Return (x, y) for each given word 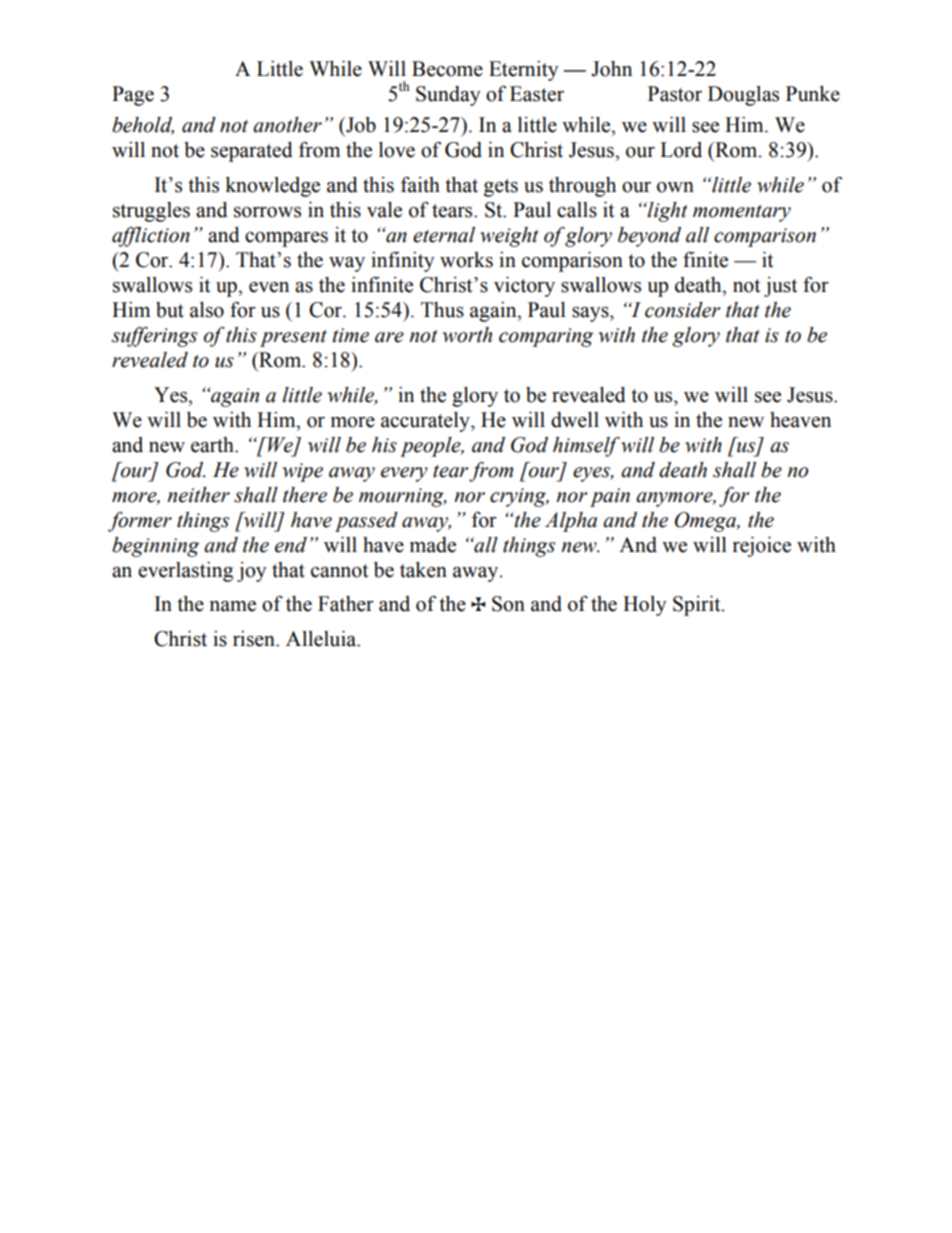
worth (467, 335)
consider (682, 310)
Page (133, 96)
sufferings (154, 336)
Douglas (743, 96)
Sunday (448, 96)
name (233, 606)
